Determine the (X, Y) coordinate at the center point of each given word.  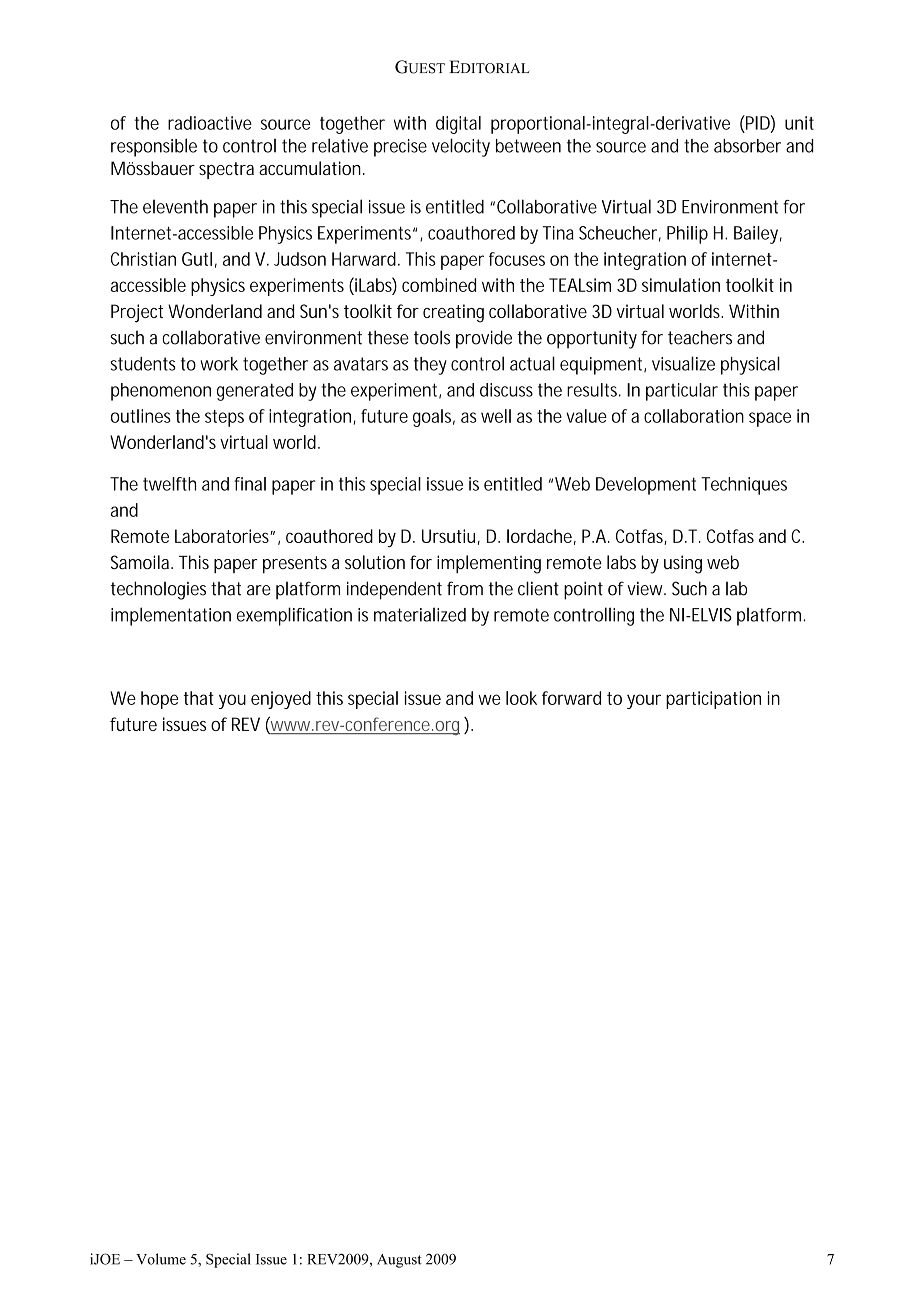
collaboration (694, 416)
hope (159, 700)
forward (571, 698)
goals (434, 418)
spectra (226, 170)
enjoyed (281, 700)
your (644, 701)
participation (713, 700)
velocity (461, 147)
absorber (747, 146)
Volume (161, 1259)
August (399, 1261)
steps (224, 418)
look (521, 698)
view (646, 589)
